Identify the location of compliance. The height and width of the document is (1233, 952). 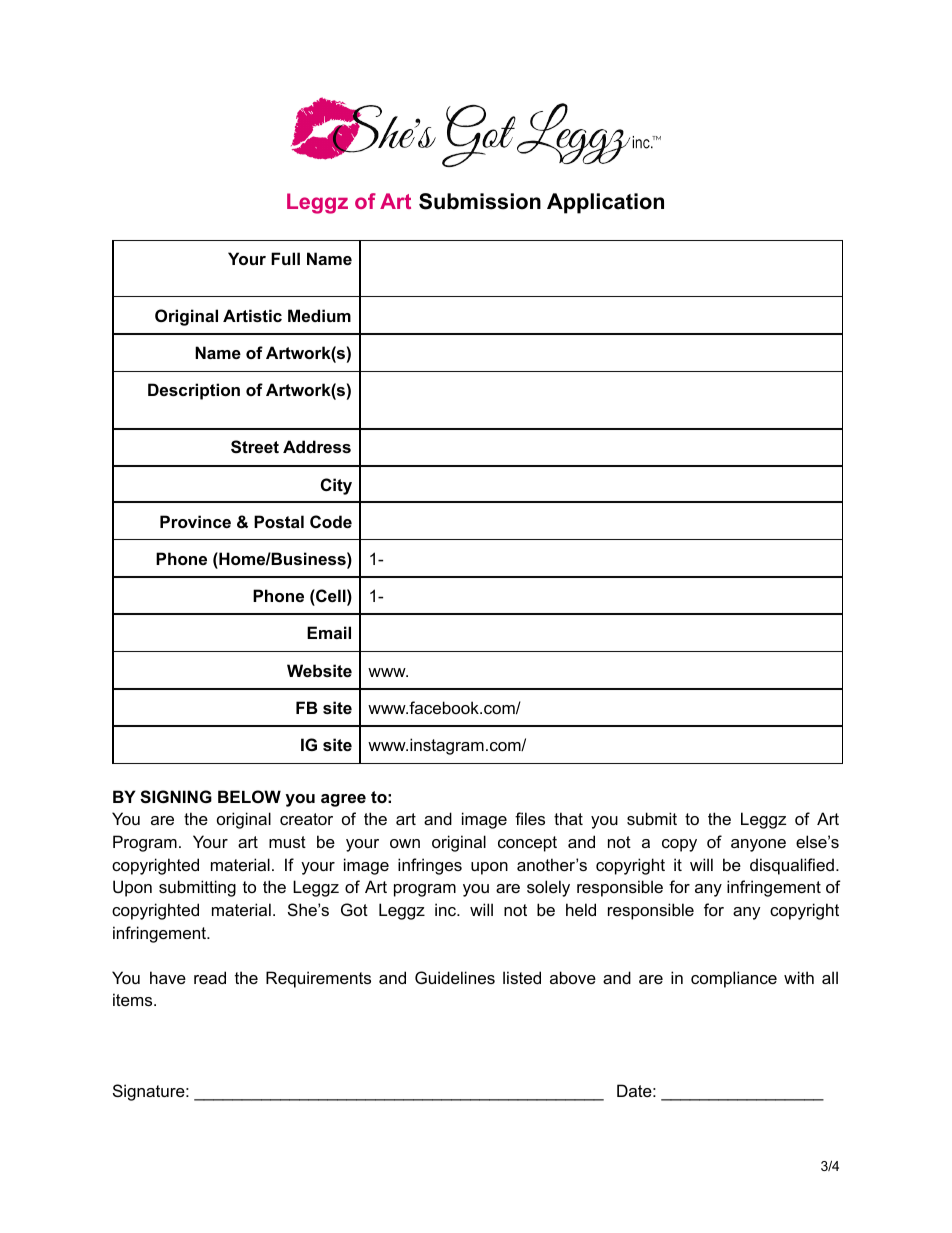
(734, 979).
